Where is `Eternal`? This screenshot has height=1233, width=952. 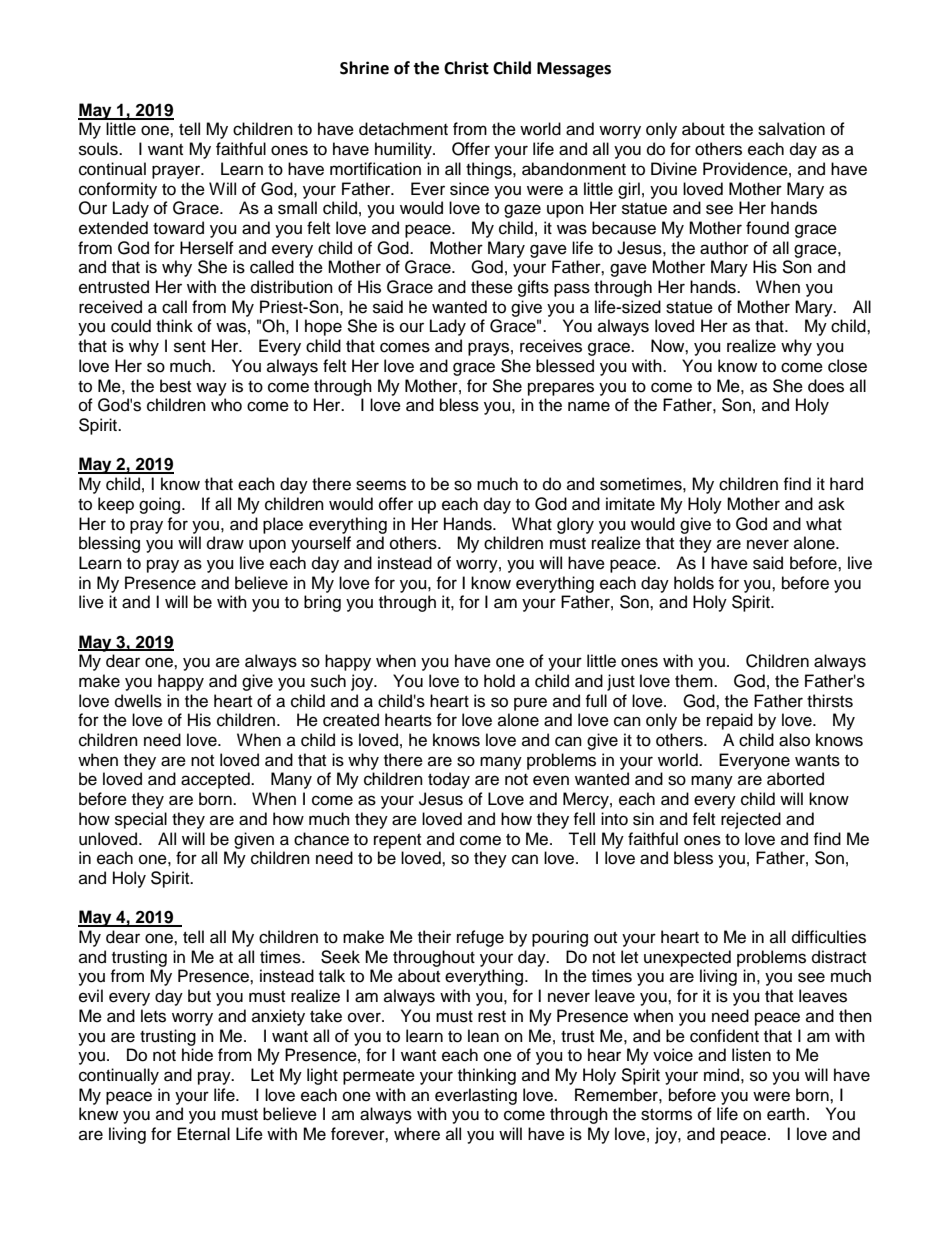 Eternal is located at coordinates (203, 1134).
